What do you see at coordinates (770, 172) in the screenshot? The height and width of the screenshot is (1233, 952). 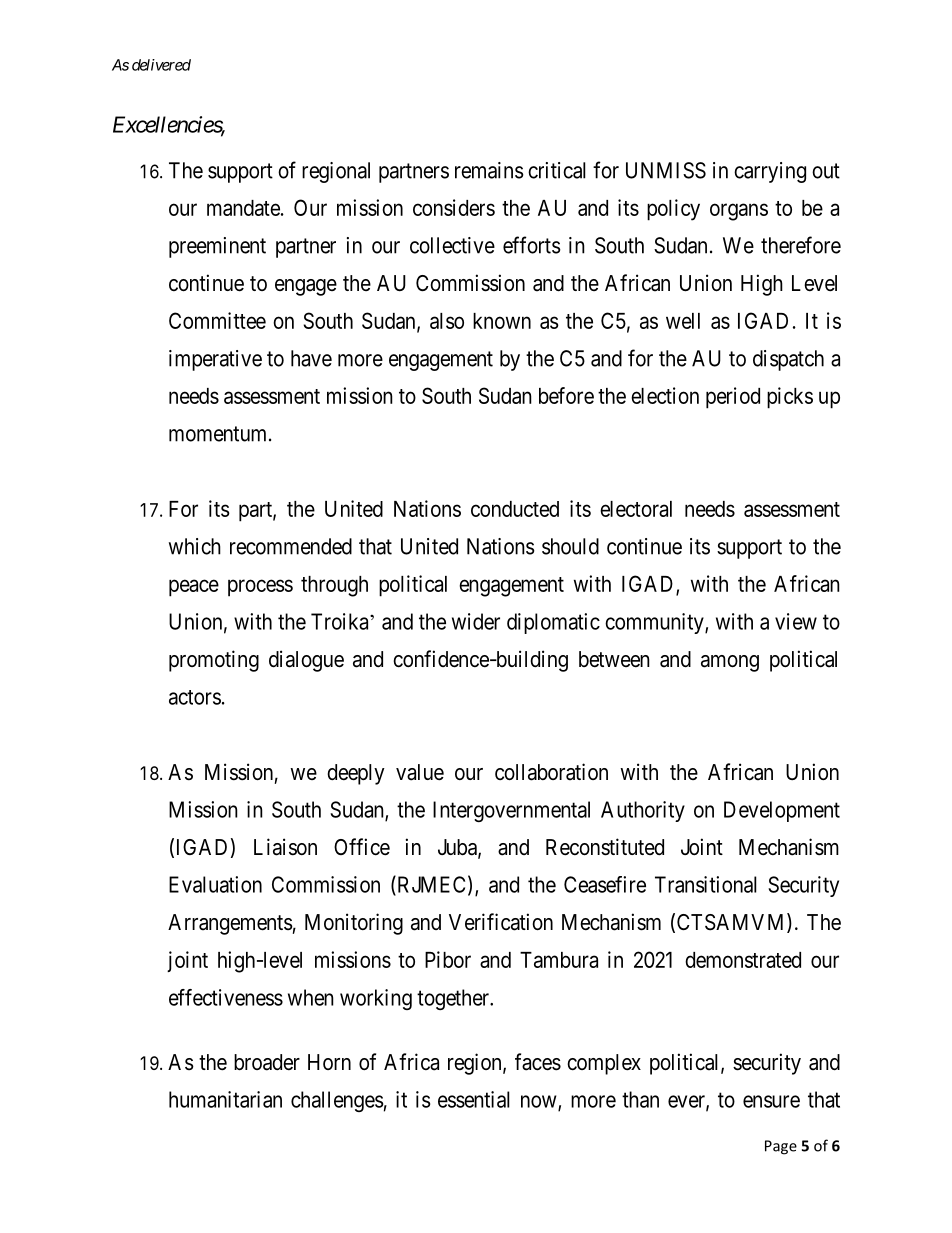 I see `carrying` at bounding box center [770, 172].
